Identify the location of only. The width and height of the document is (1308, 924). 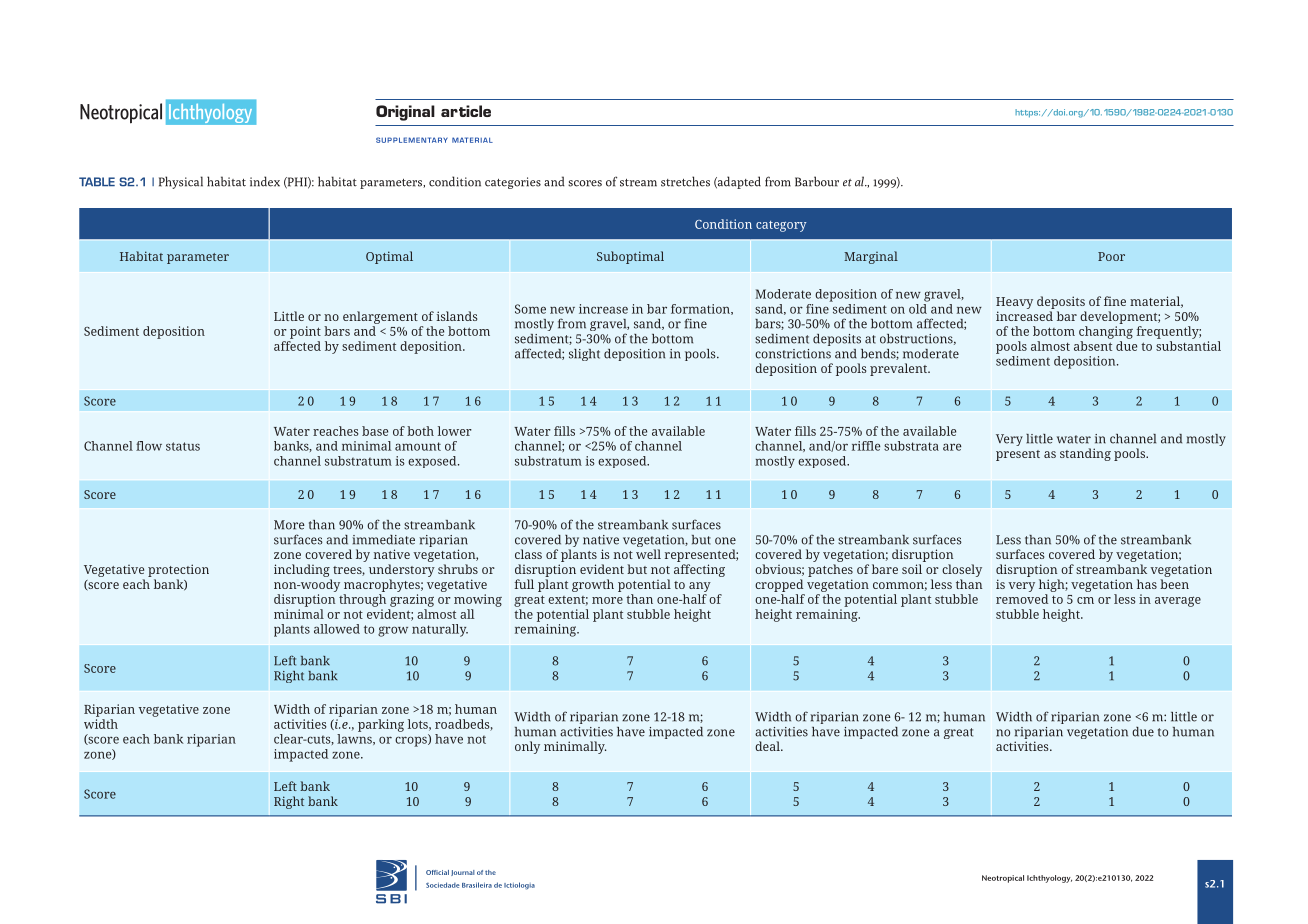
(527, 747).
